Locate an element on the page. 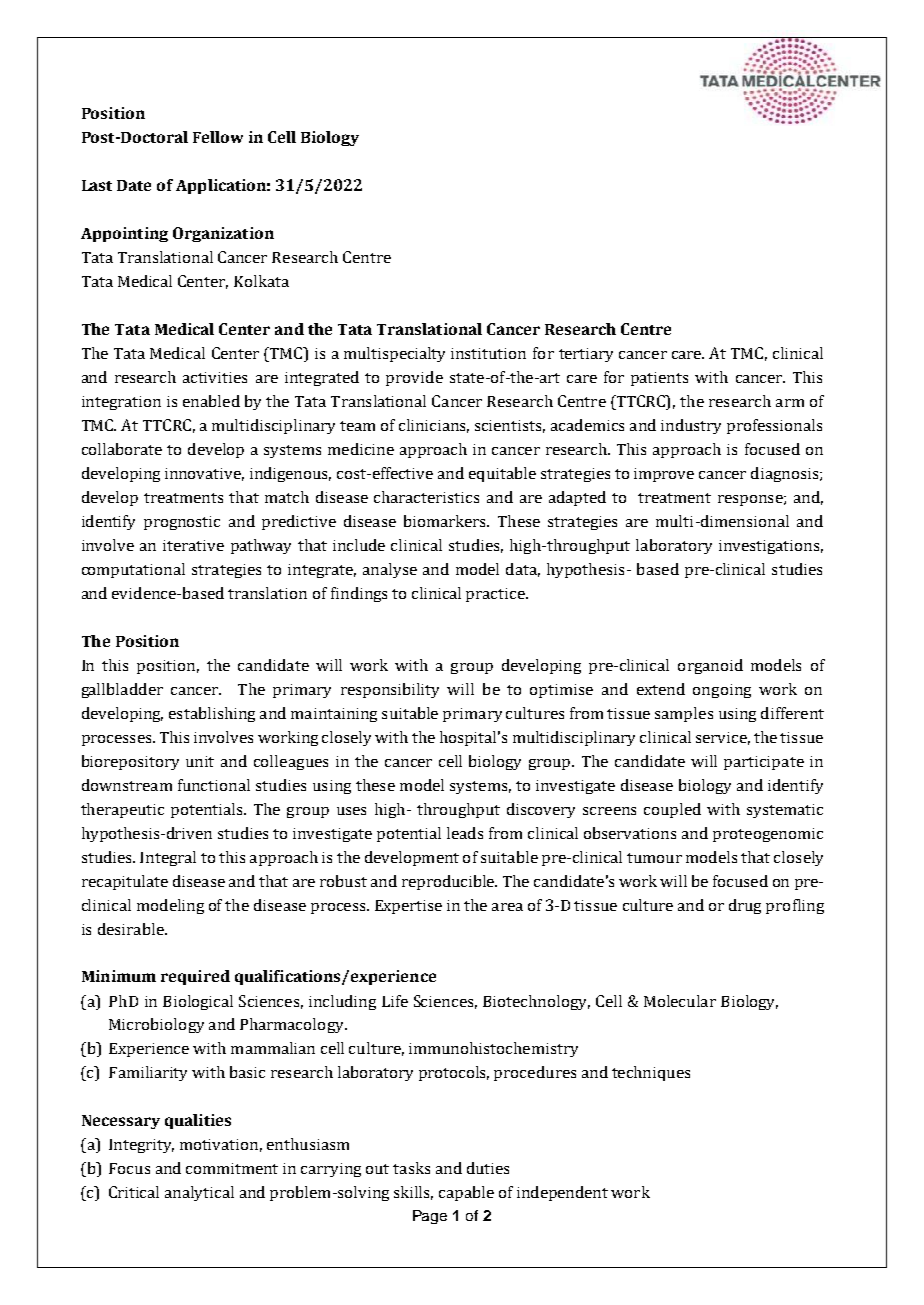  responsibility is located at coordinates (390, 690).
